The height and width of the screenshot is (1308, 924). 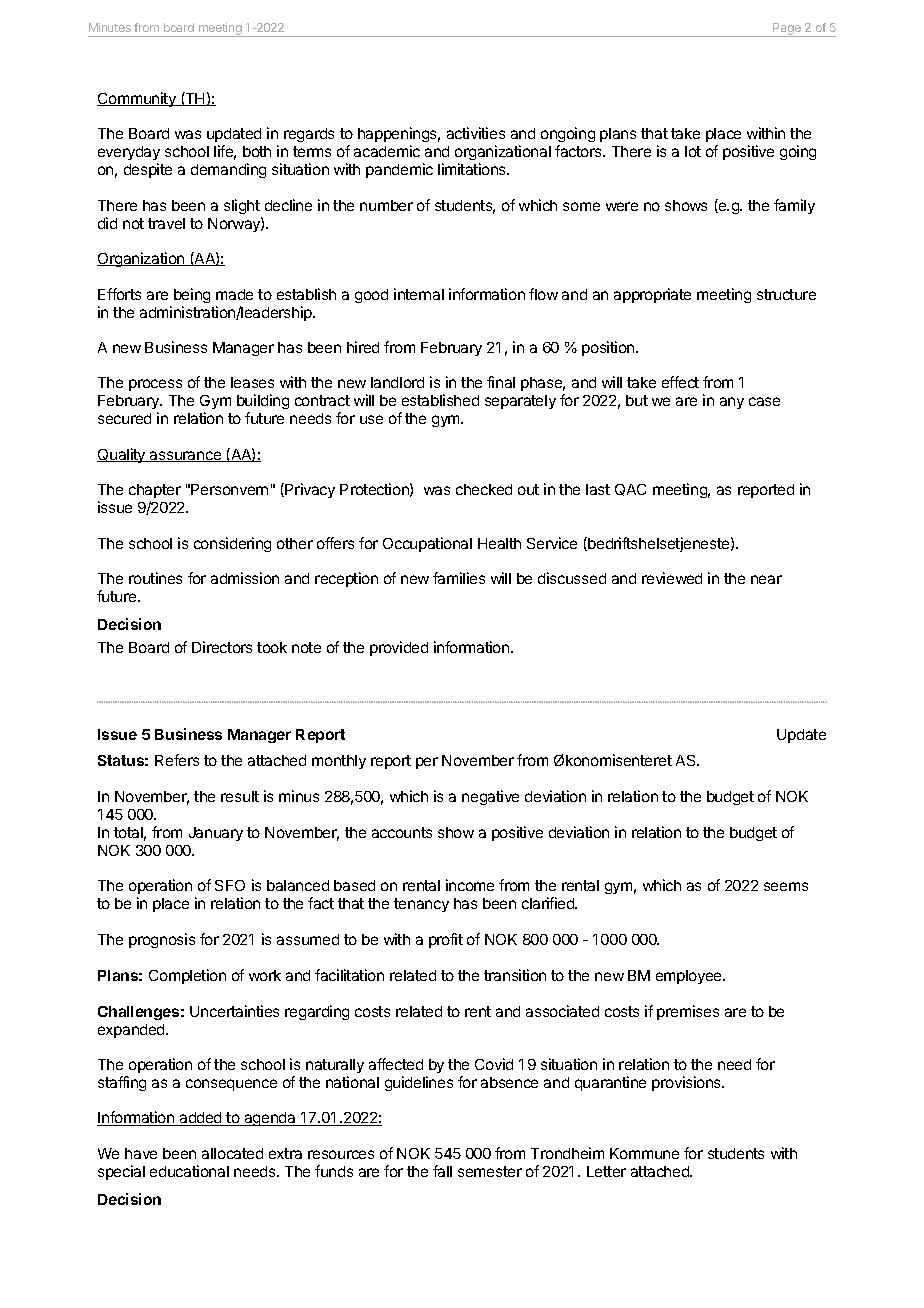 What do you see at coordinates (672, 578) in the screenshot?
I see `reviewed` at bounding box center [672, 578].
